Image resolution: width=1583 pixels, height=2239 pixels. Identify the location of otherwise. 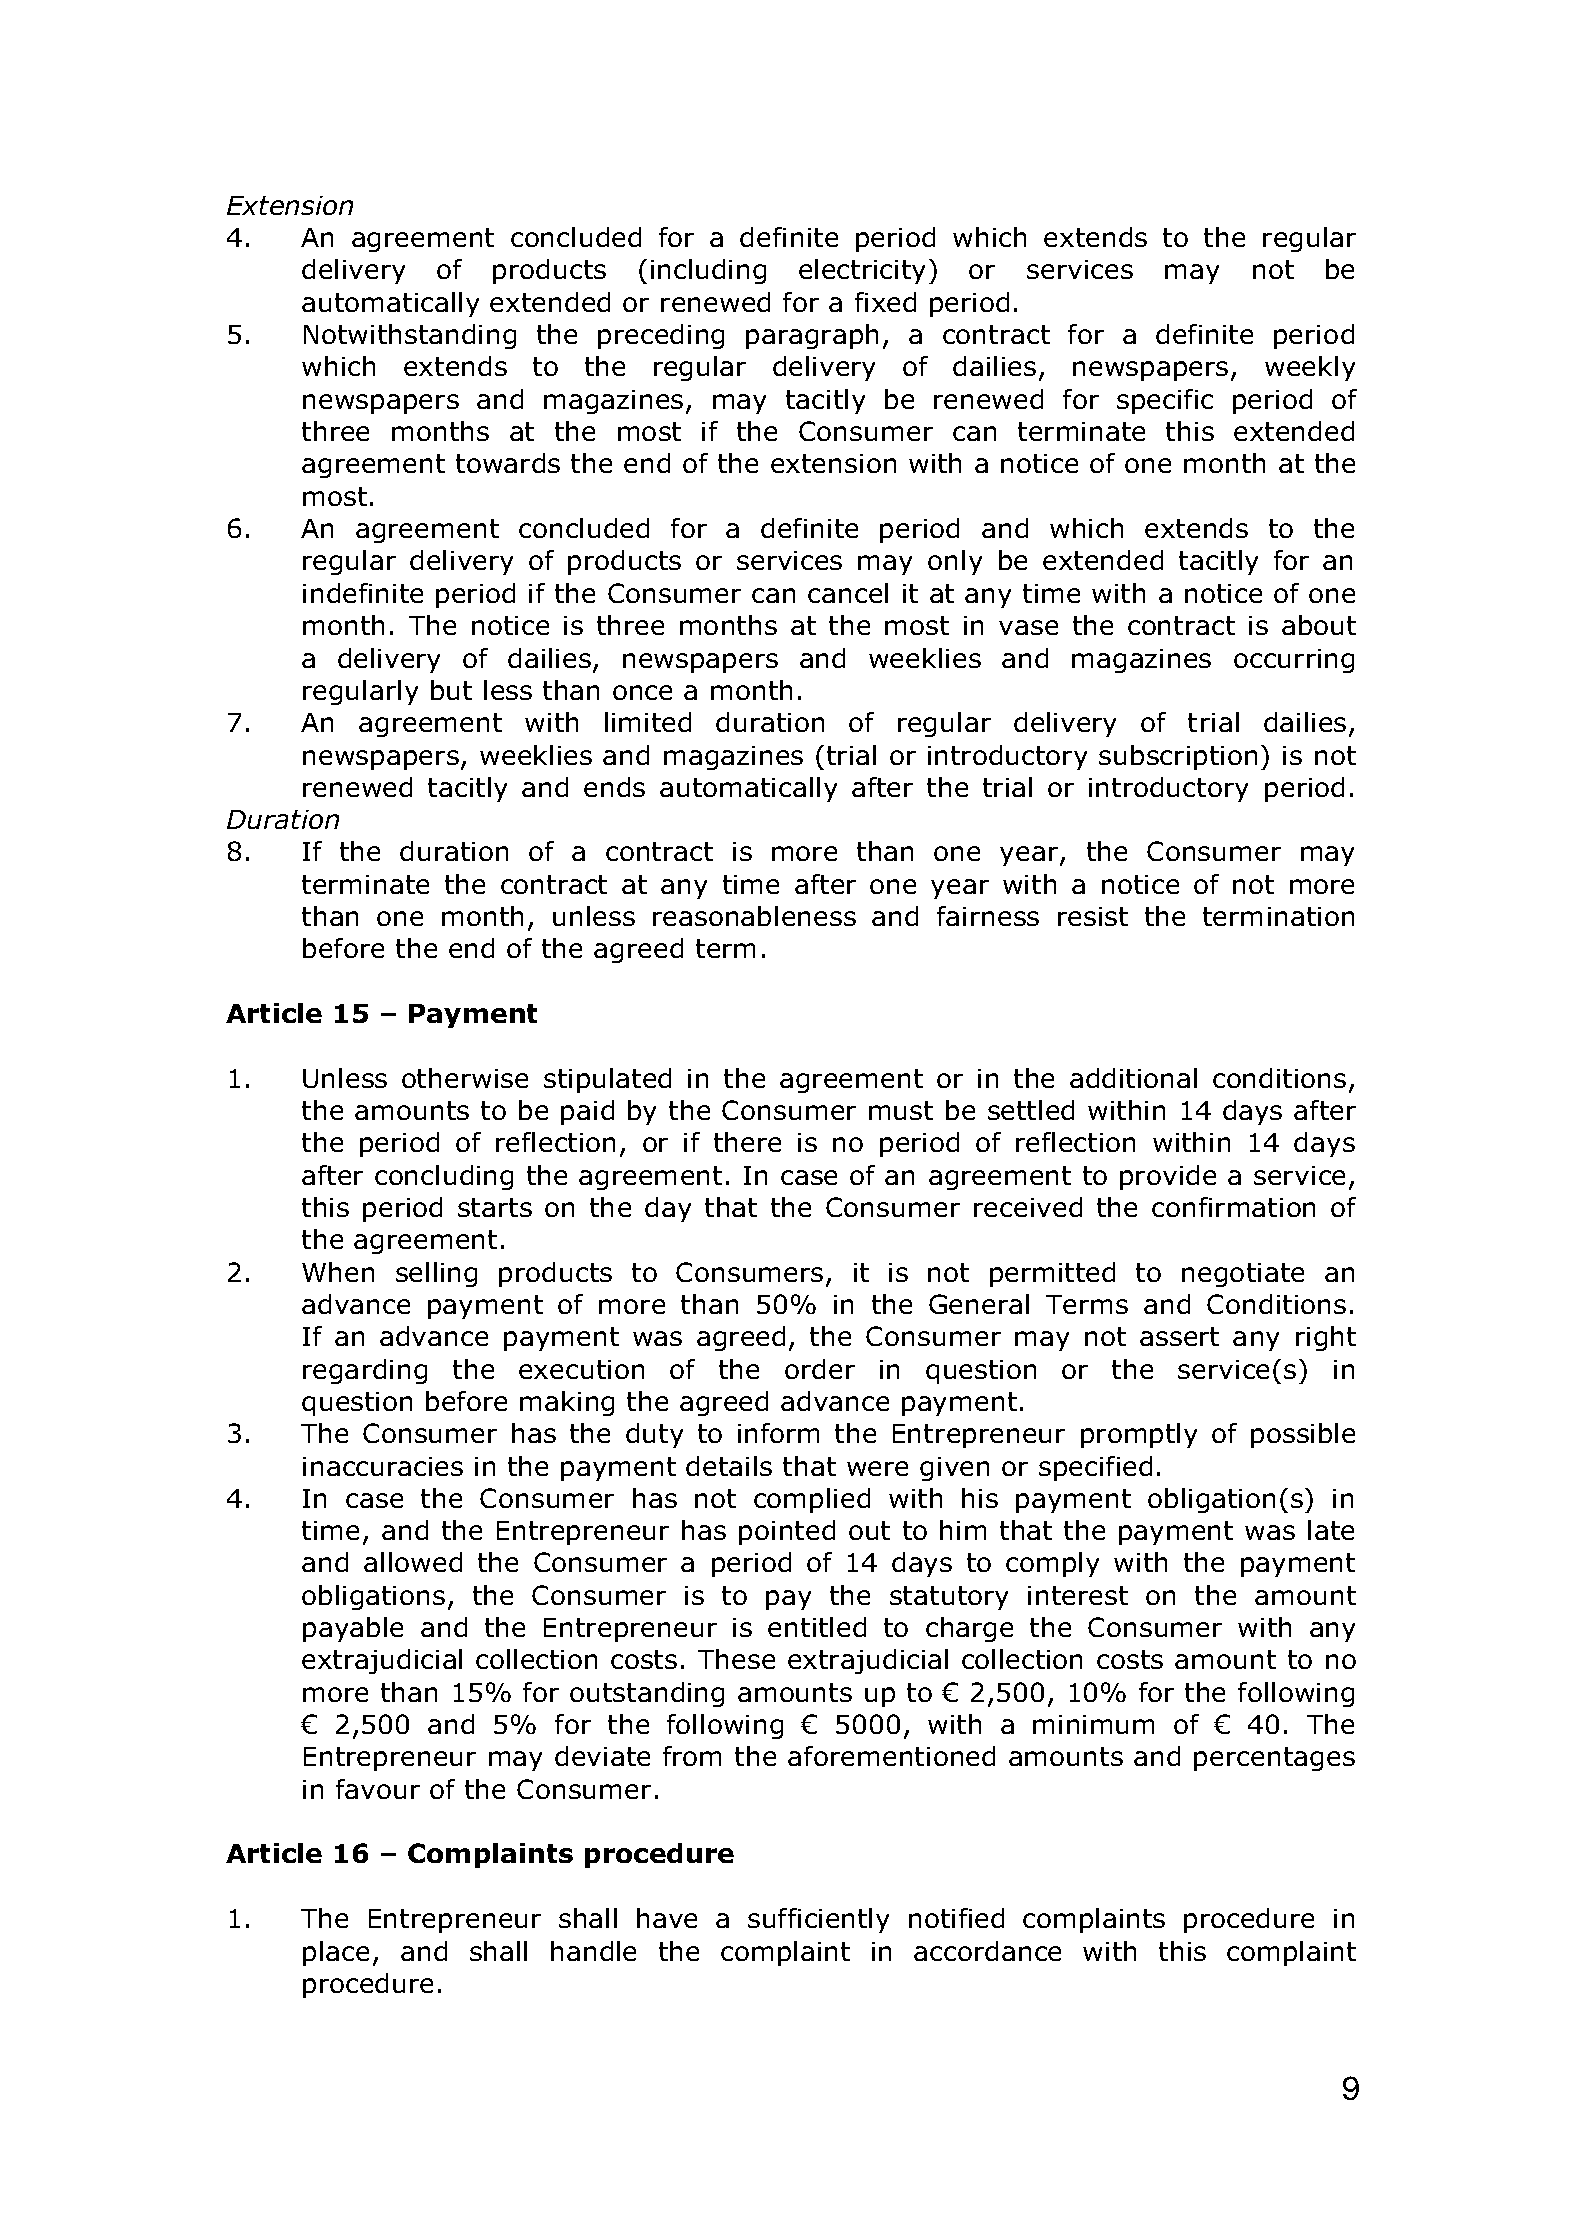
(465, 1078).
